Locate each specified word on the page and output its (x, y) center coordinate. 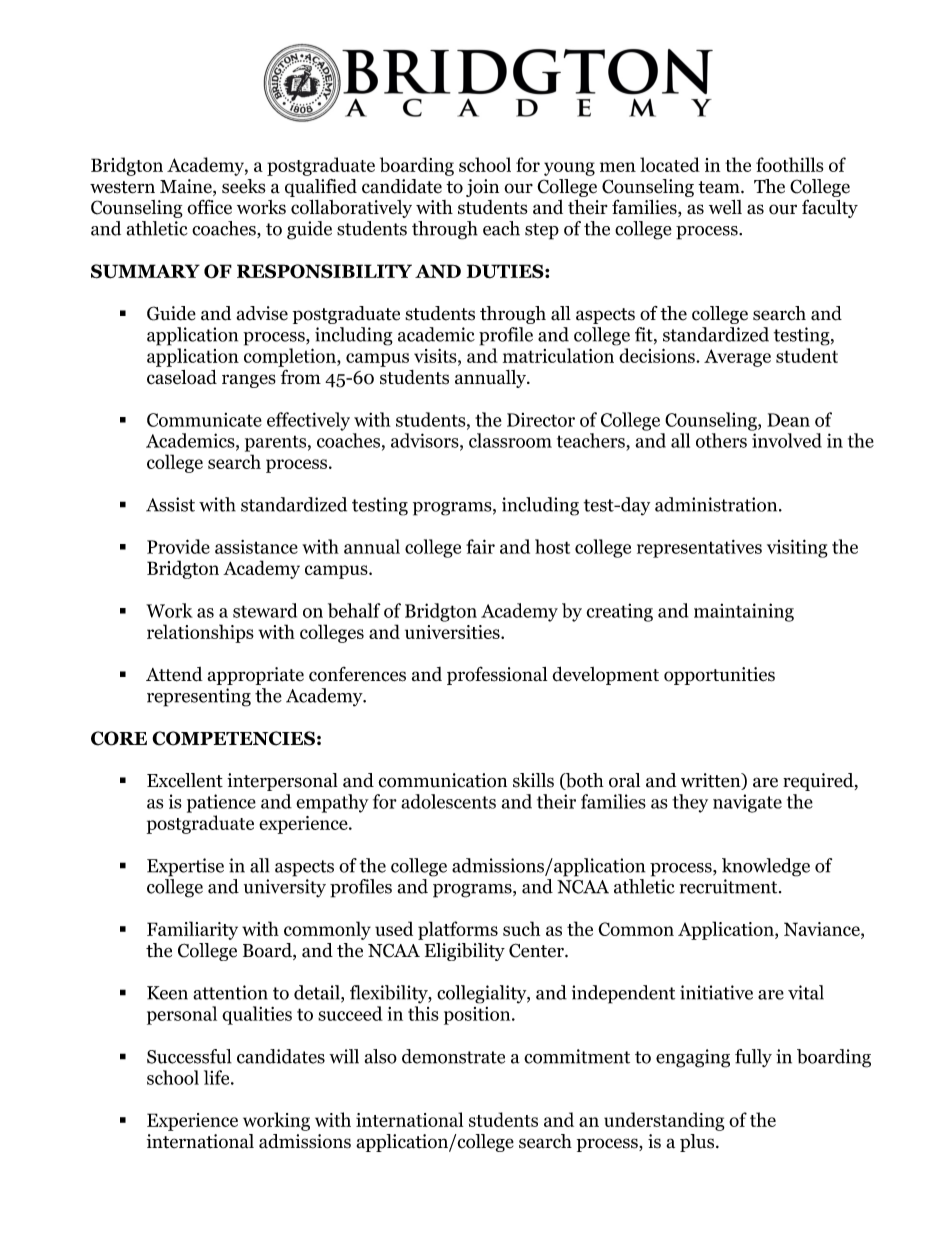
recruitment (730, 886)
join (482, 188)
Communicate (204, 420)
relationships (200, 633)
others (721, 440)
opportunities (719, 676)
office (209, 207)
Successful (189, 1056)
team (720, 187)
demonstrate (453, 1056)
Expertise (185, 867)
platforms (458, 930)
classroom (510, 440)
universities (453, 632)
